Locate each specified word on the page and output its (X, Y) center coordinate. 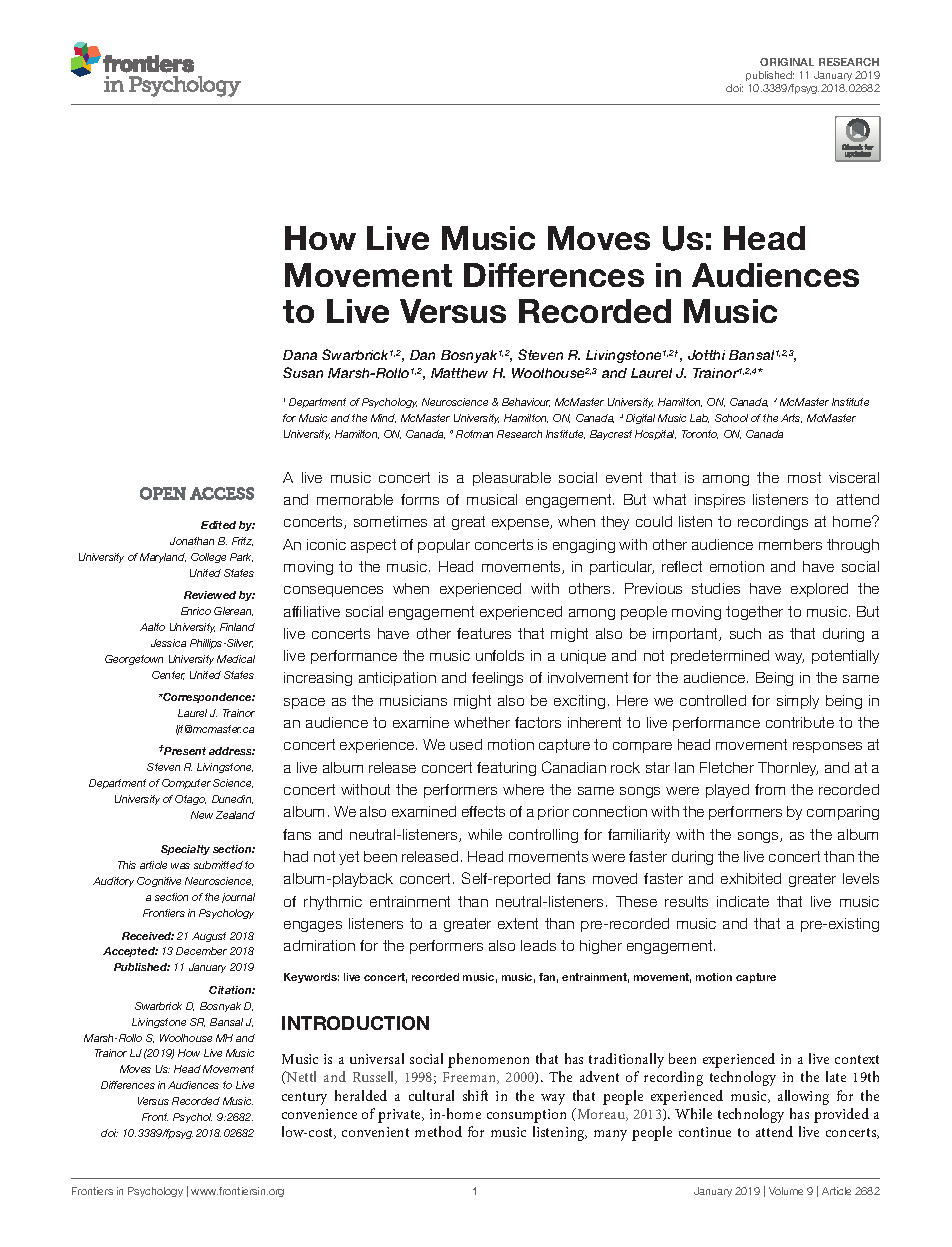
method (438, 1131)
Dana (300, 355)
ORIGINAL (787, 62)
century (304, 1098)
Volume (786, 1191)
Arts (791, 418)
